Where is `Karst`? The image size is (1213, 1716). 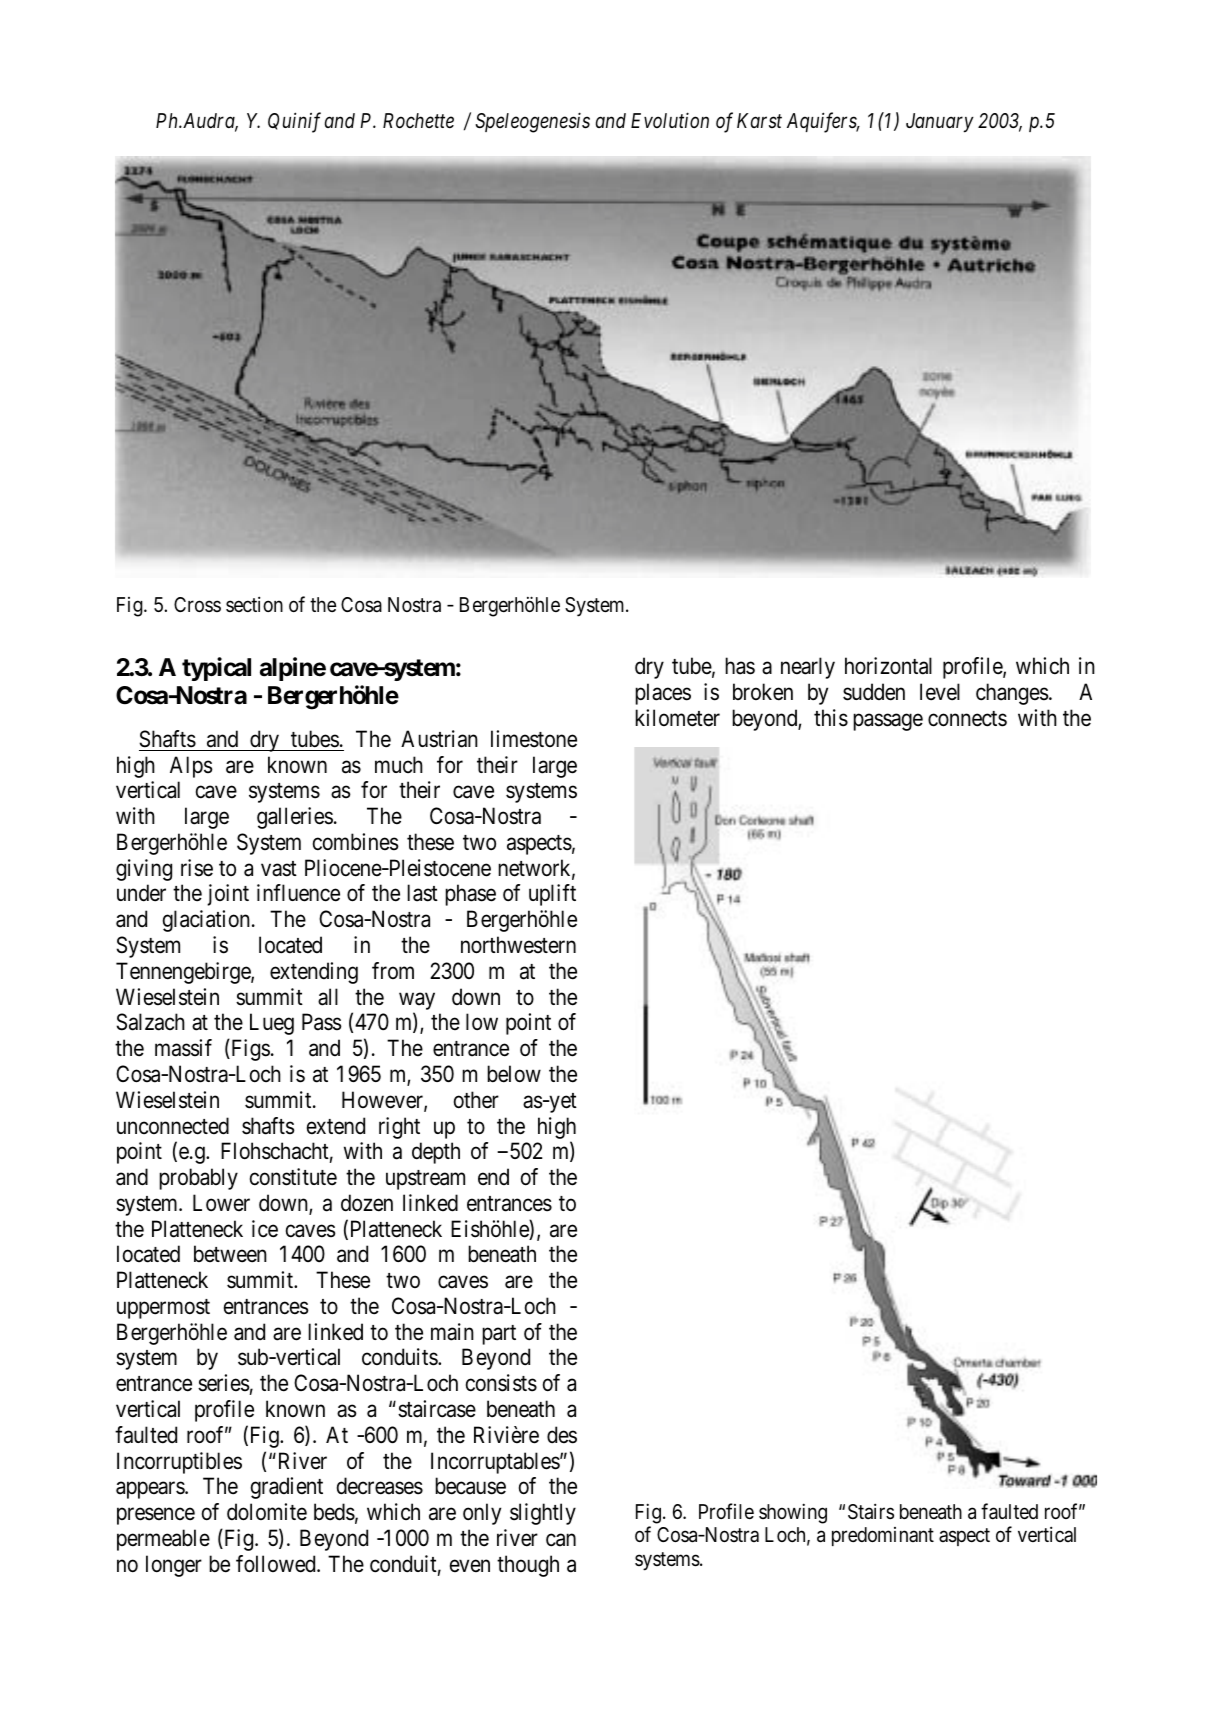
Karst is located at coordinates (759, 120).
